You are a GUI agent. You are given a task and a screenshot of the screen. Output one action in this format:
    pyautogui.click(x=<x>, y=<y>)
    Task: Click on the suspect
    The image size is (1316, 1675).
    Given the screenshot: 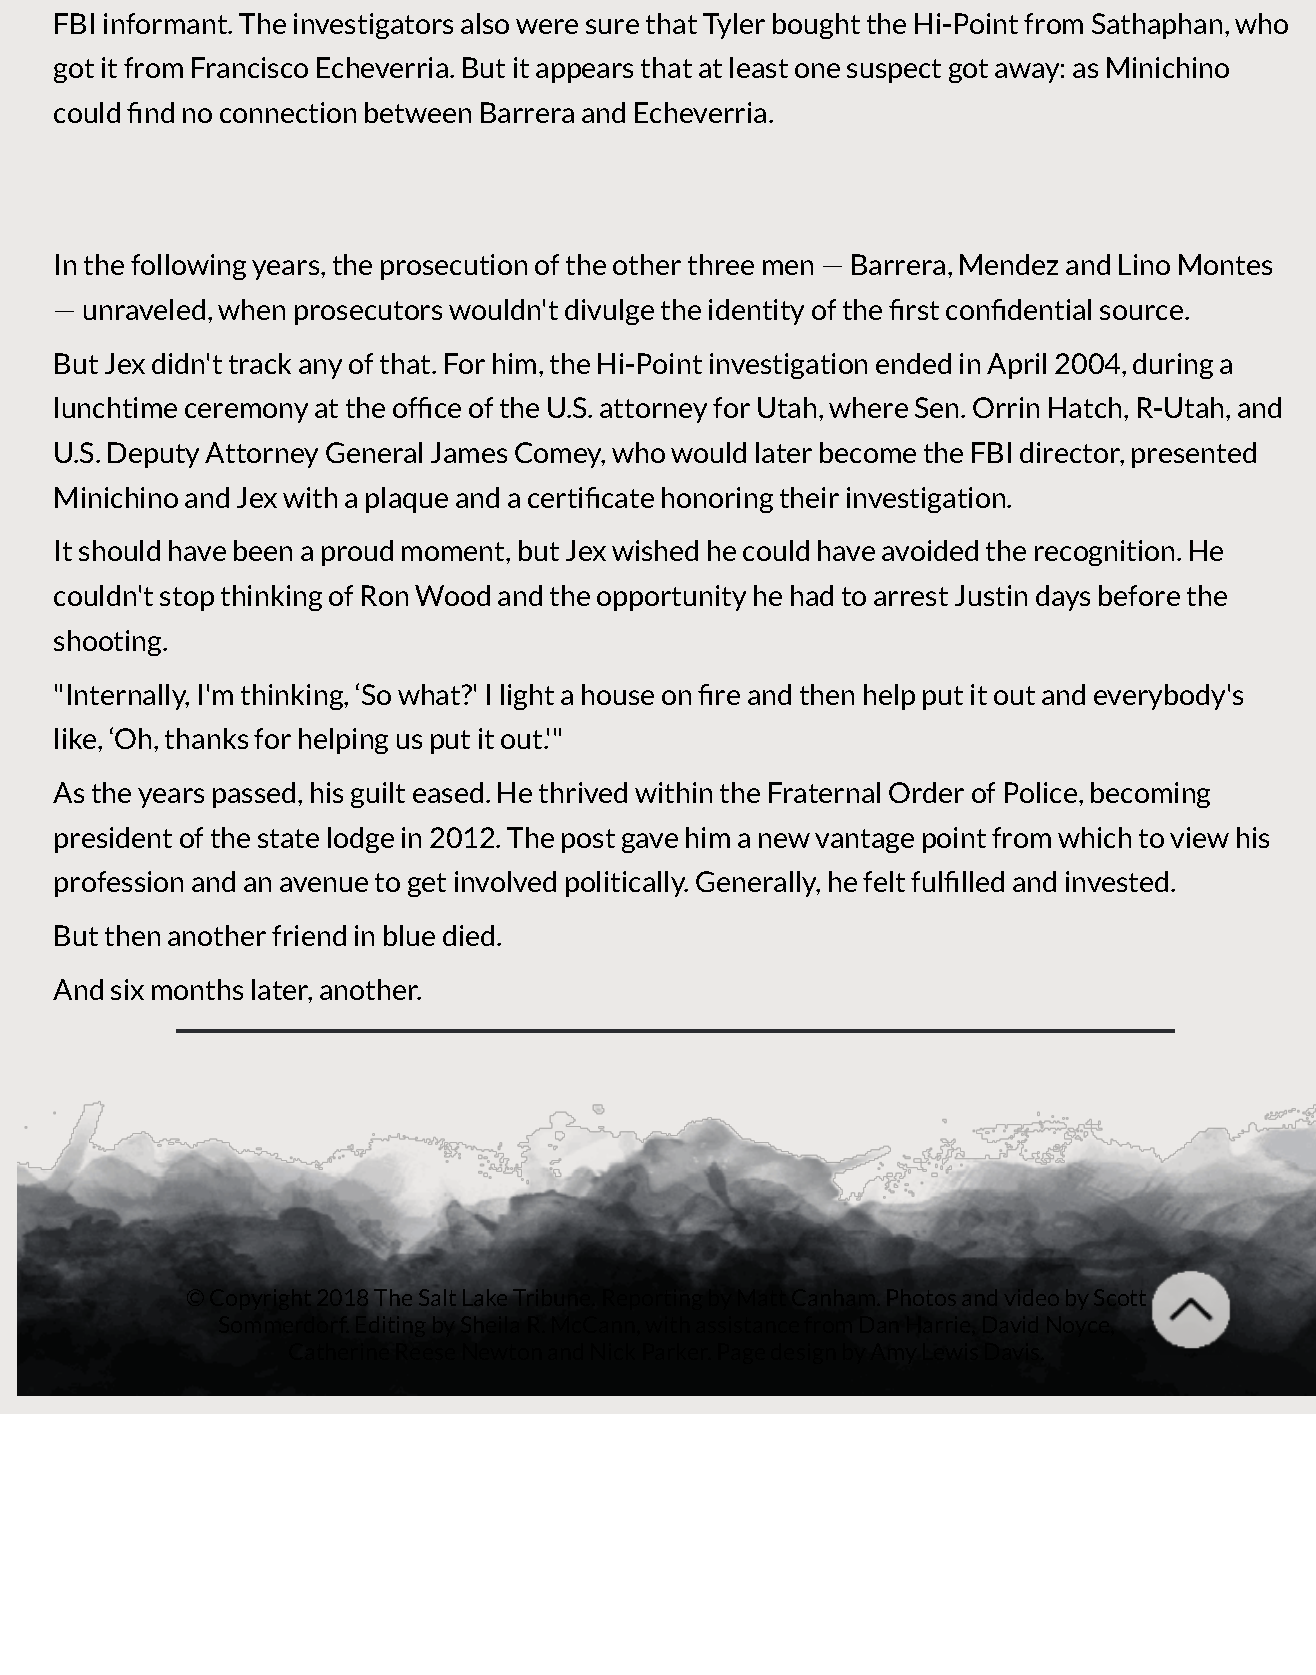 What is the action you would take?
    pyautogui.click(x=894, y=71)
